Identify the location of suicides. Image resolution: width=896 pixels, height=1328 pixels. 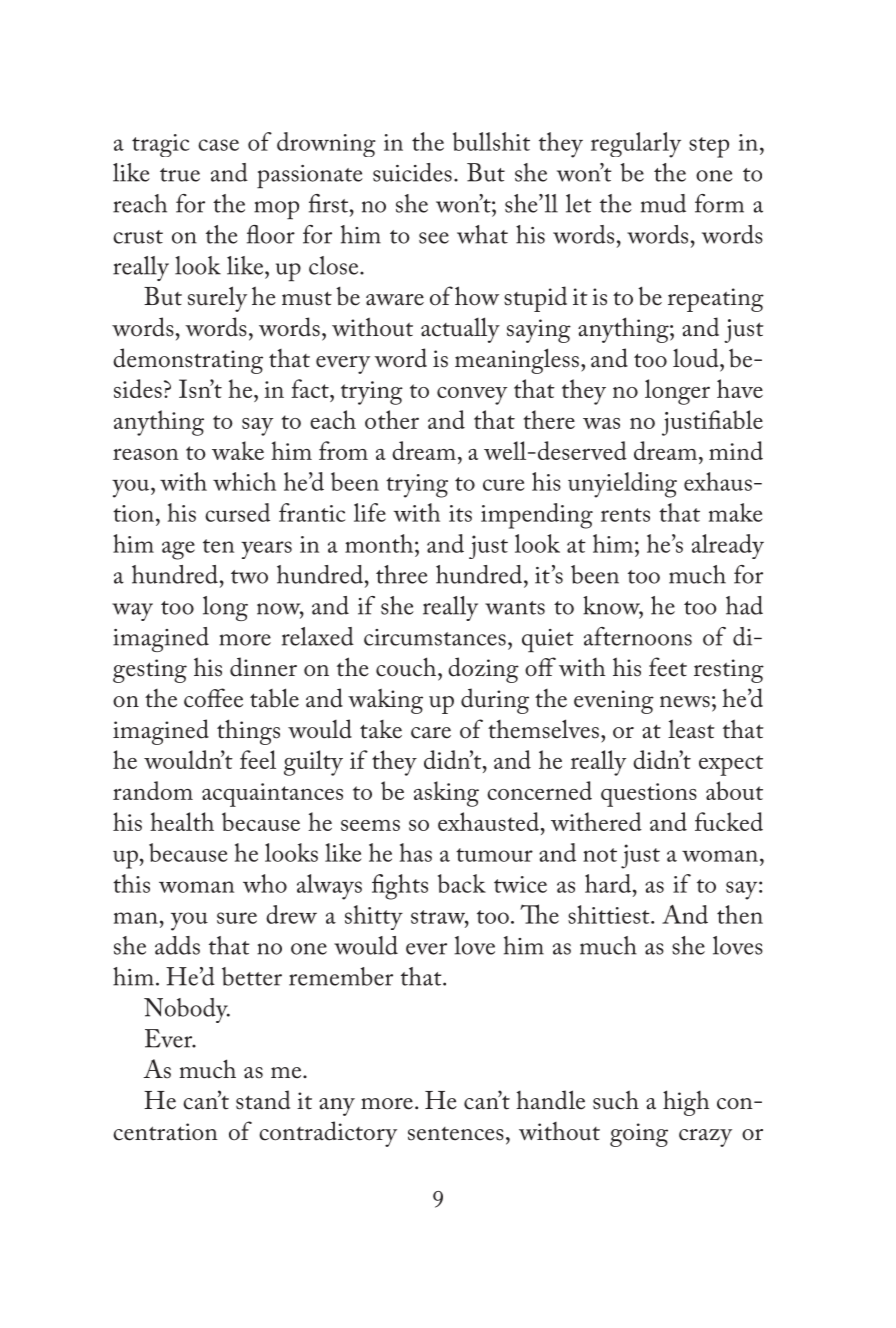
(412, 172).
